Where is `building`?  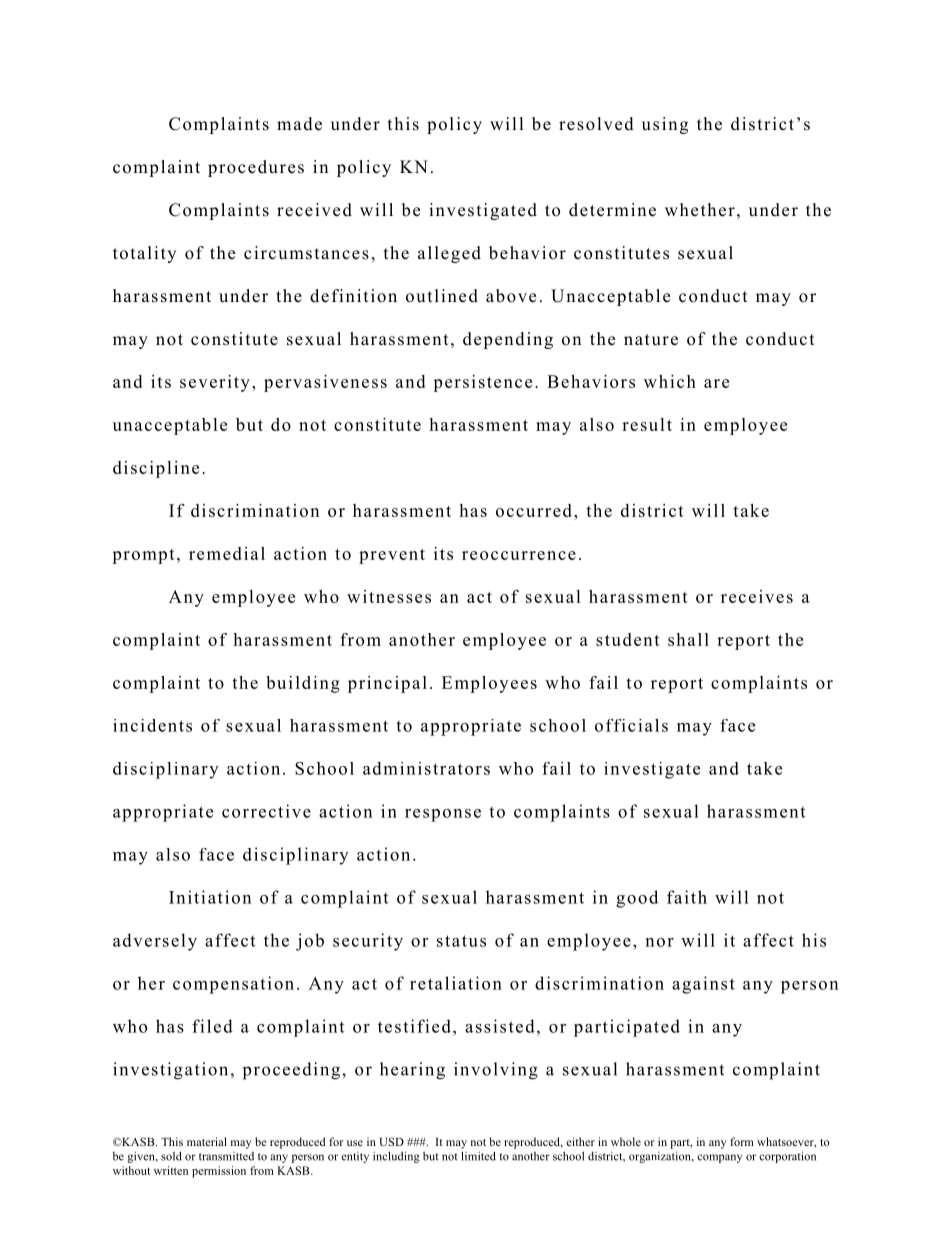
building is located at coordinates (303, 684).
